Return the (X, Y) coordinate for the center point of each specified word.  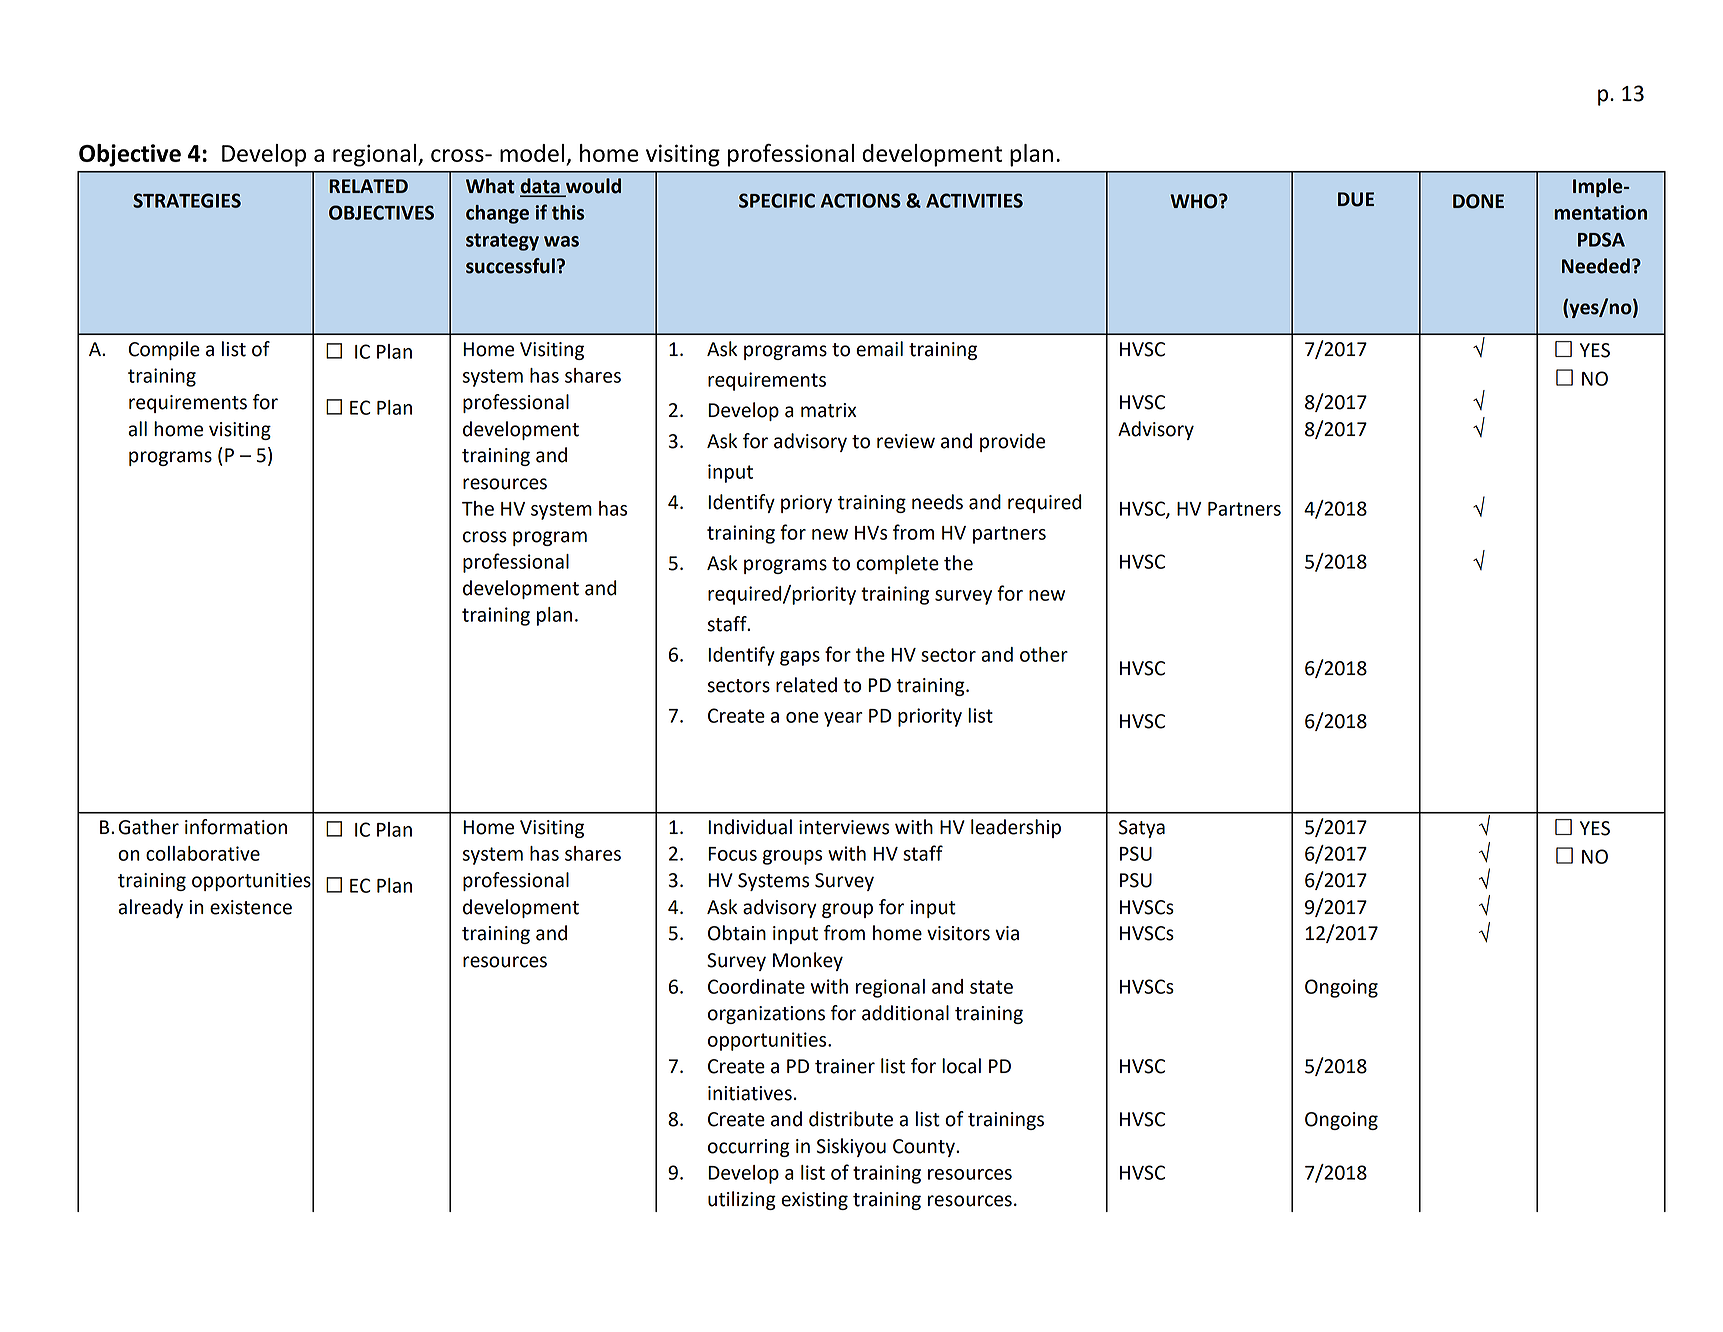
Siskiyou (851, 1147)
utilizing (742, 1200)
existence (251, 907)
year (843, 719)
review (906, 441)
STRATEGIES (187, 200)
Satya (1142, 829)
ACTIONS (861, 200)
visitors (958, 933)
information (236, 827)
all (137, 429)
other (1044, 654)
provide (1012, 442)
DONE (1478, 201)
